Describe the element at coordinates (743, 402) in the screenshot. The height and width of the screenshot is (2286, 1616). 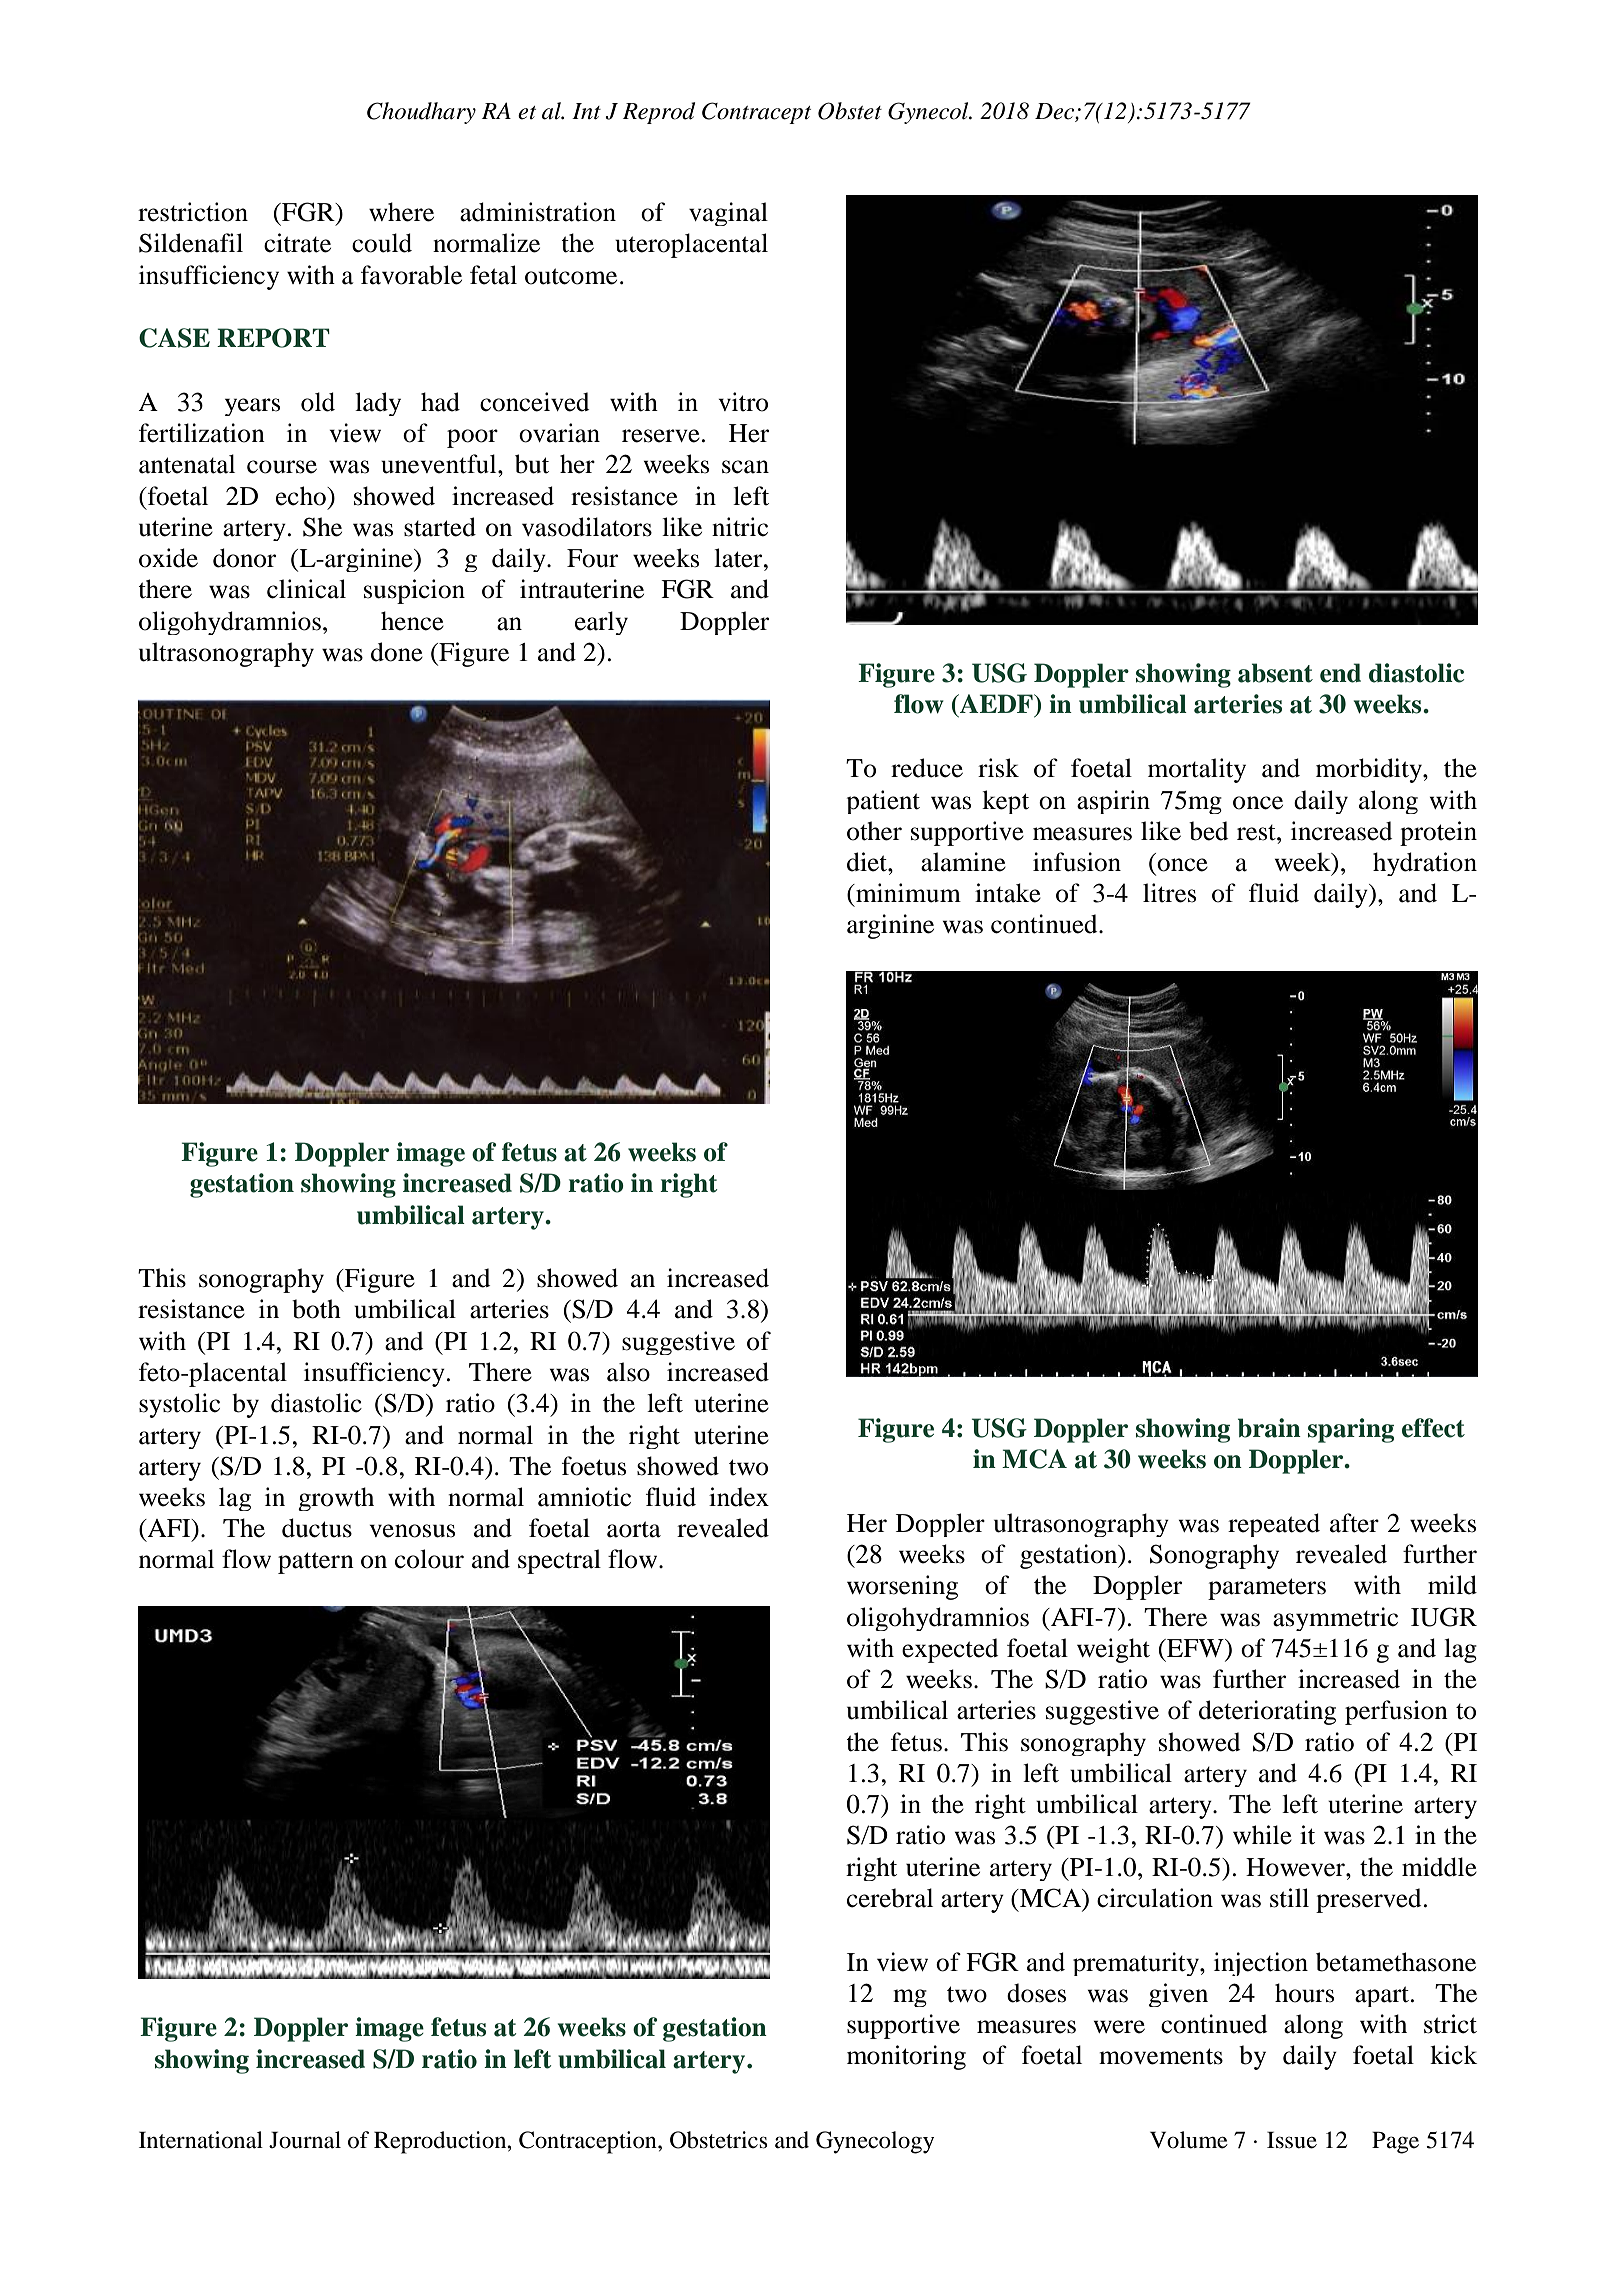
I see `vitro` at that location.
